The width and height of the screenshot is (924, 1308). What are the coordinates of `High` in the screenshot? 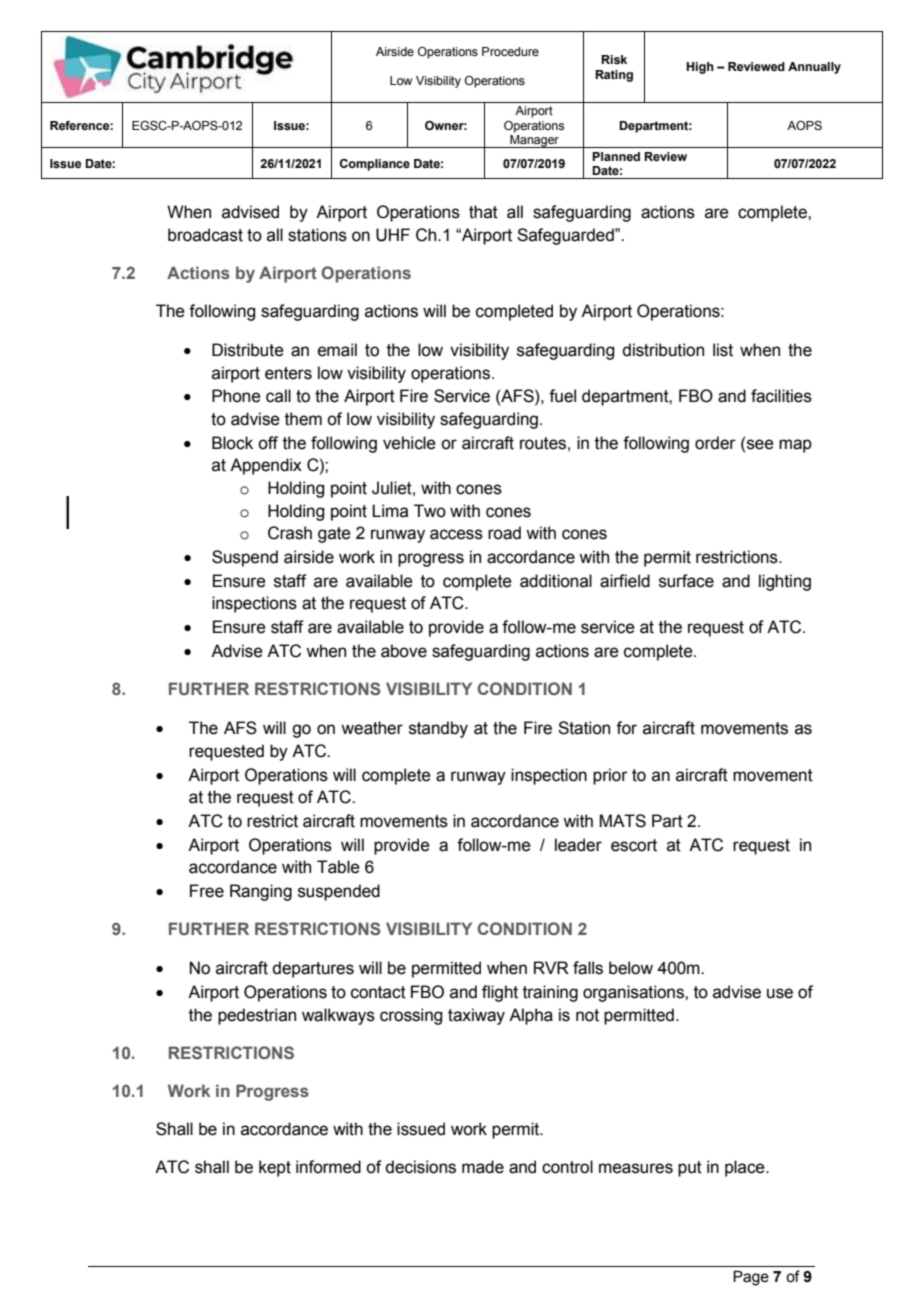 It's located at (700, 68).
